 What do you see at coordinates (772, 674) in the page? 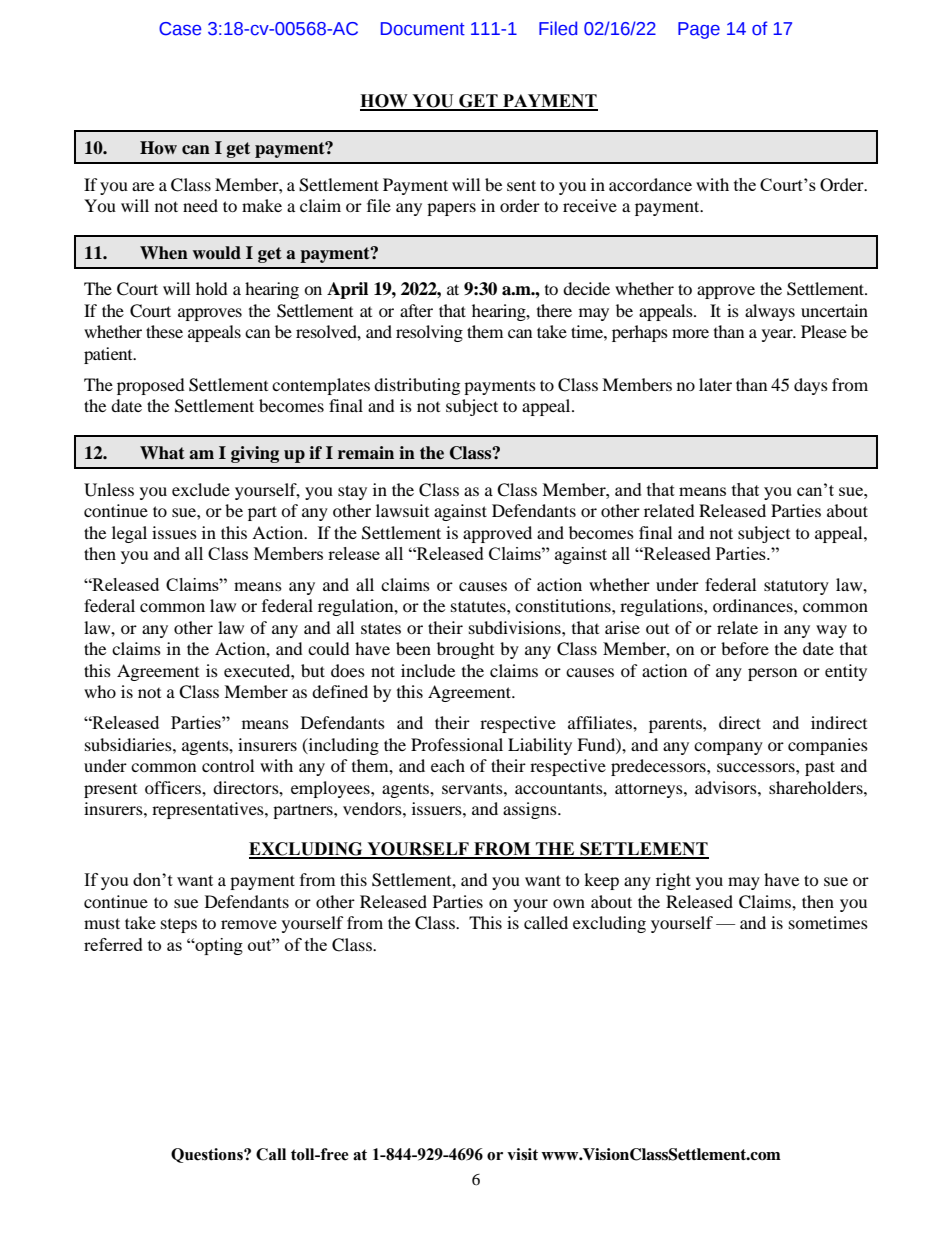
I see `person` at bounding box center [772, 674].
